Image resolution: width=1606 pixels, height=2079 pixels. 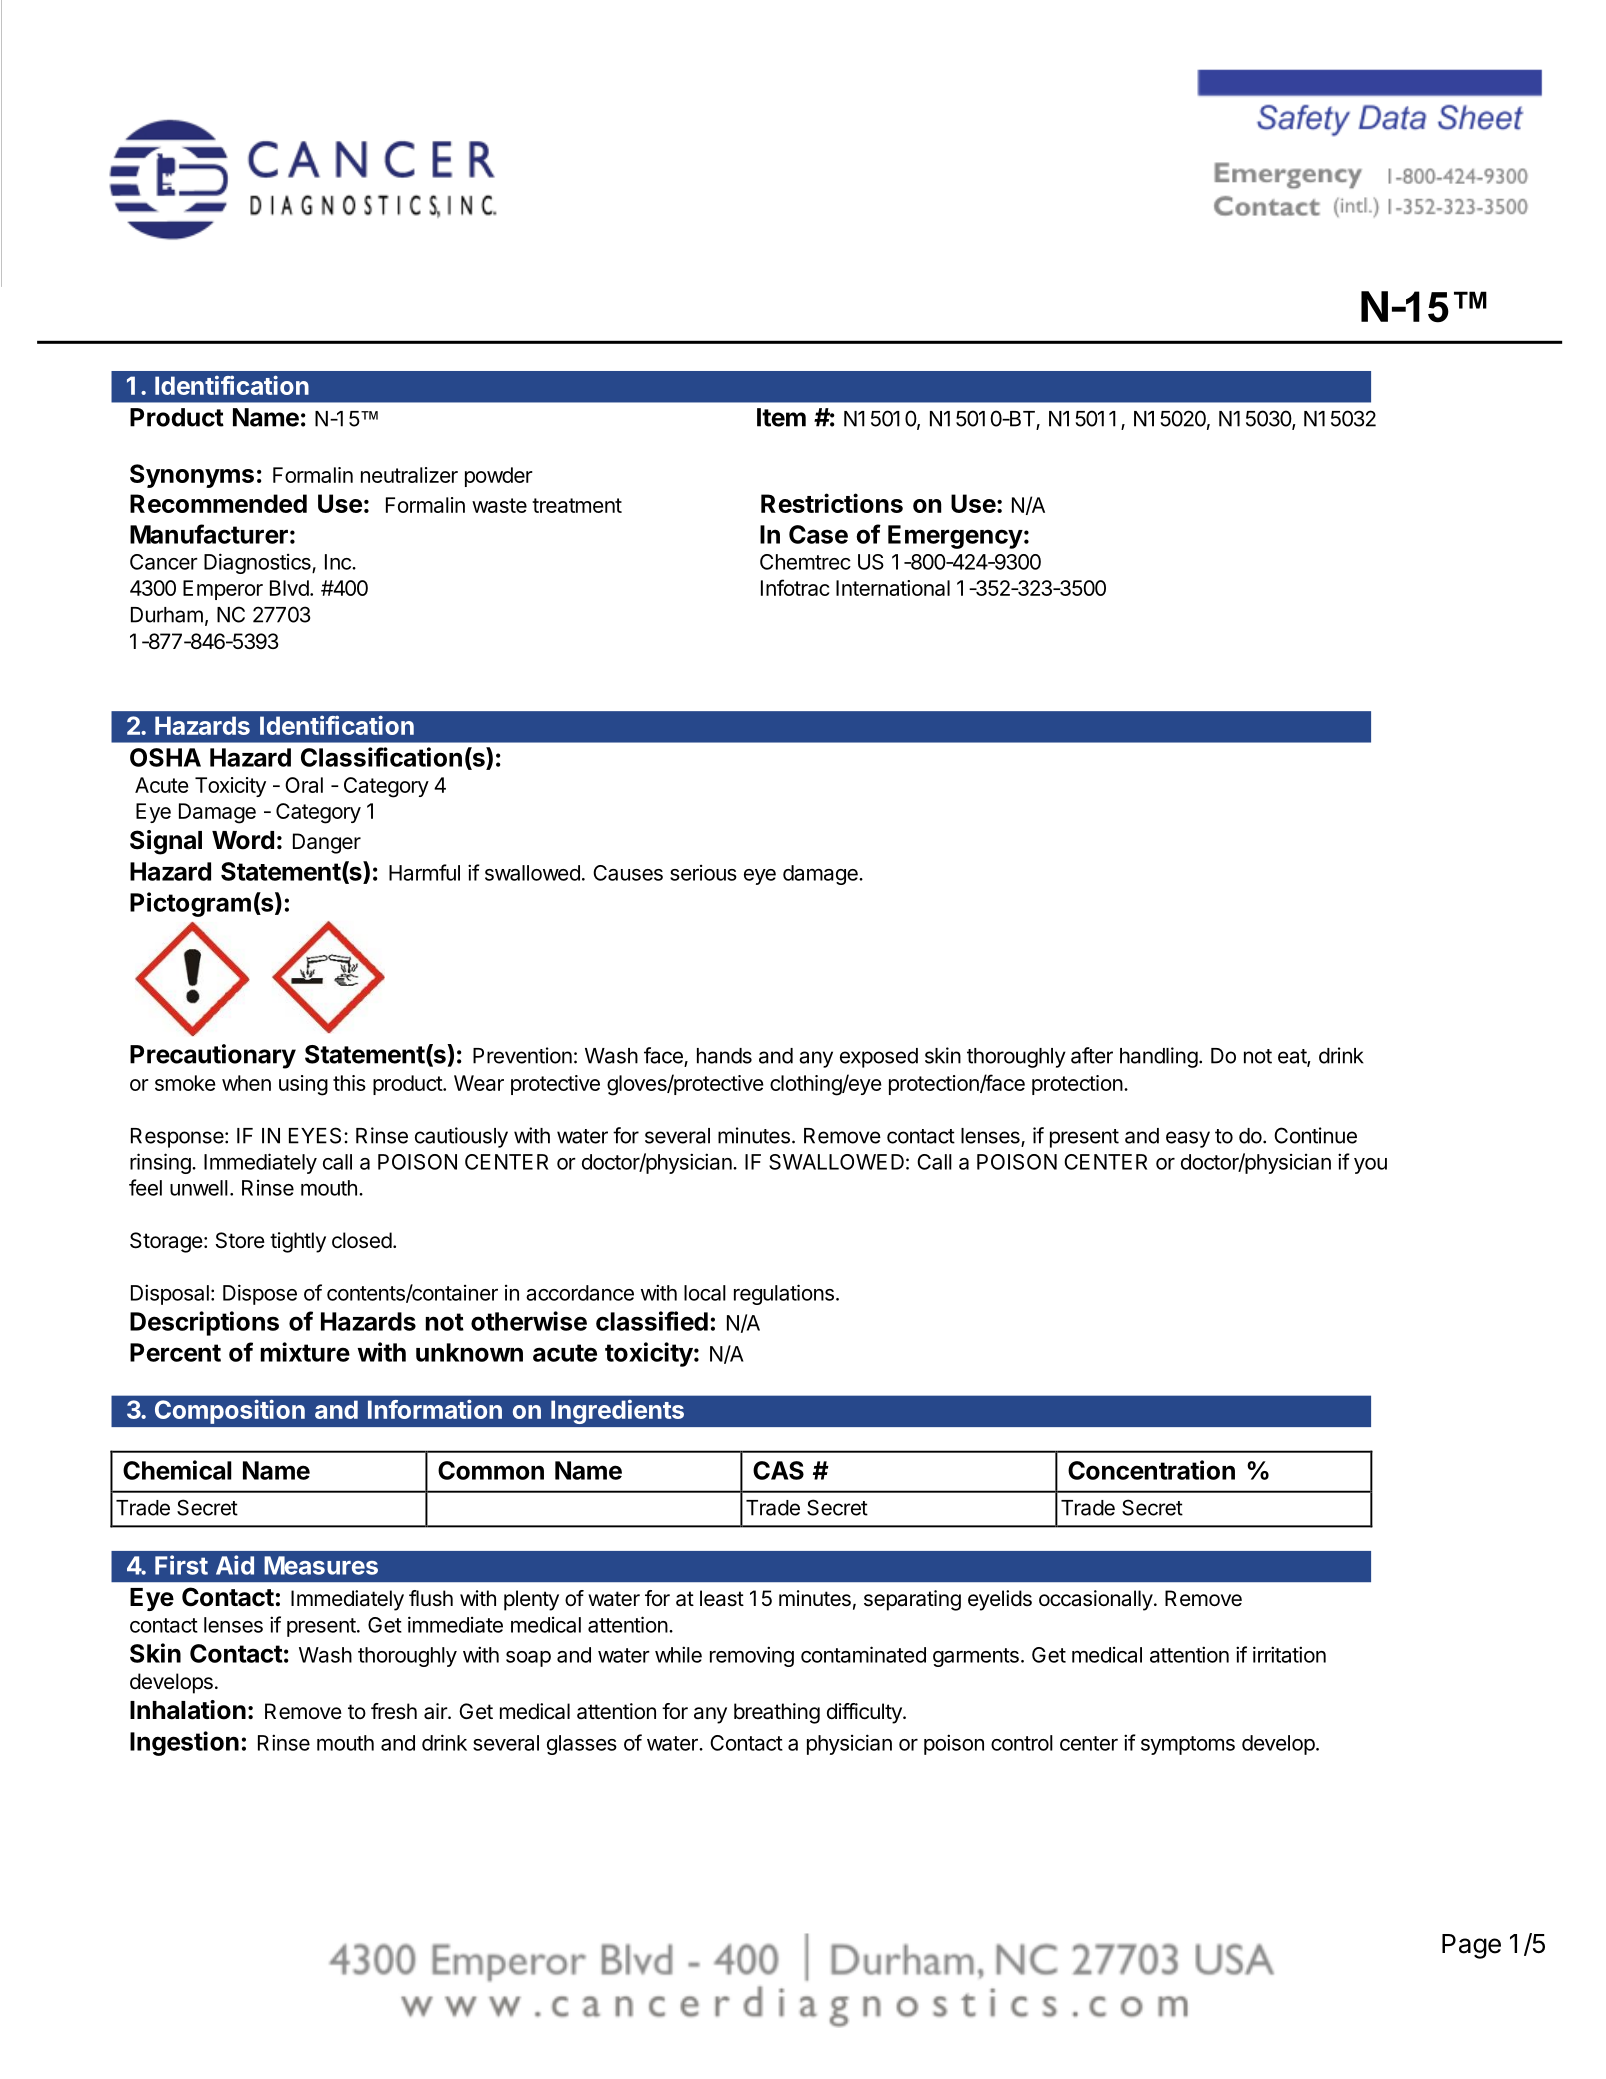 What do you see at coordinates (784, 1294) in the screenshot?
I see `regulations` at bounding box center [784, 1294].
